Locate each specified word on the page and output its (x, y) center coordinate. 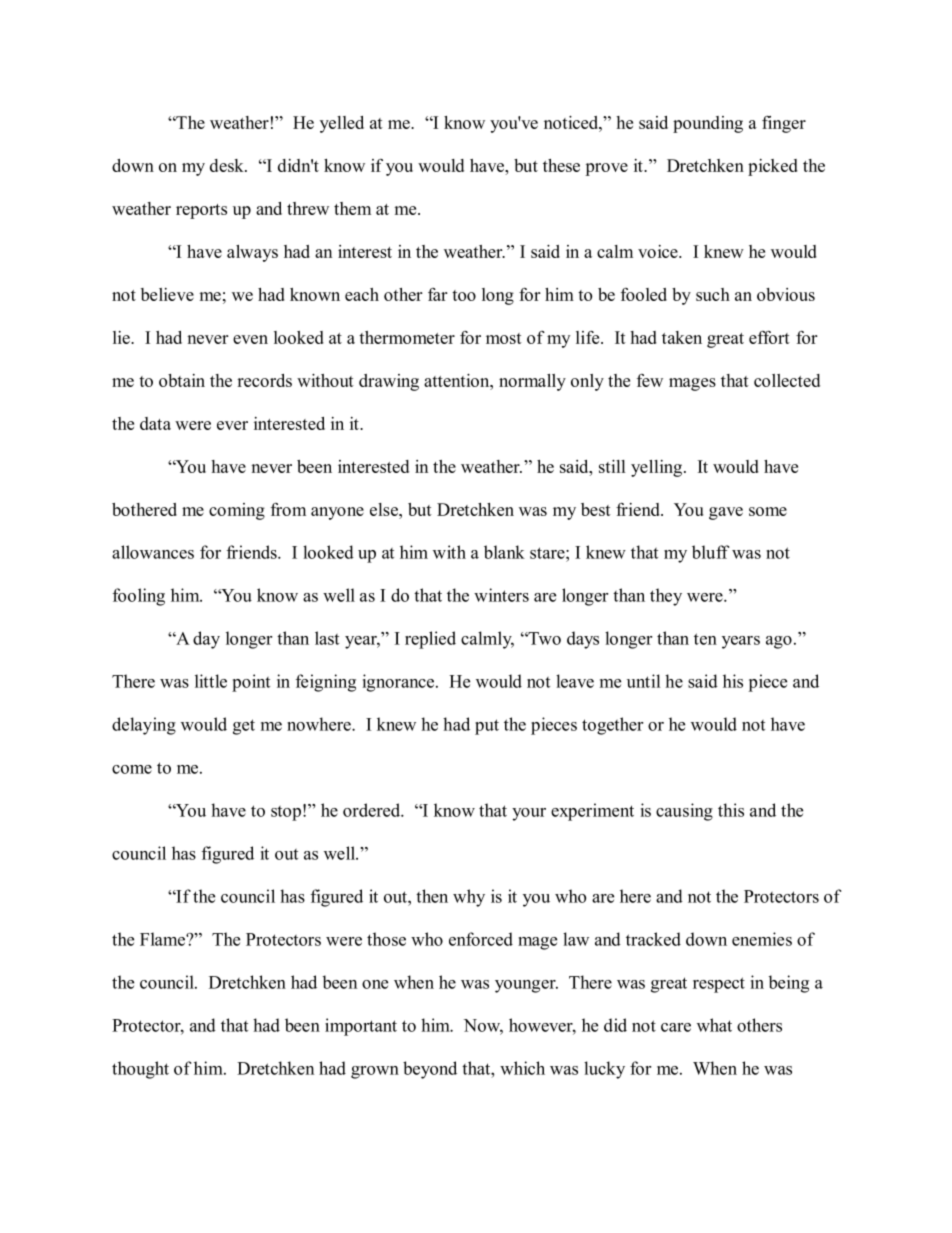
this (731, 810)
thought (140, 1070)
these (561, 165)
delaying (144, 726)
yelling (658, 468)
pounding (708, 124)
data (155, 423)
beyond (430, 1070)
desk (228, 165)
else (385, 509)
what (714, 1025)
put (487, 727)
